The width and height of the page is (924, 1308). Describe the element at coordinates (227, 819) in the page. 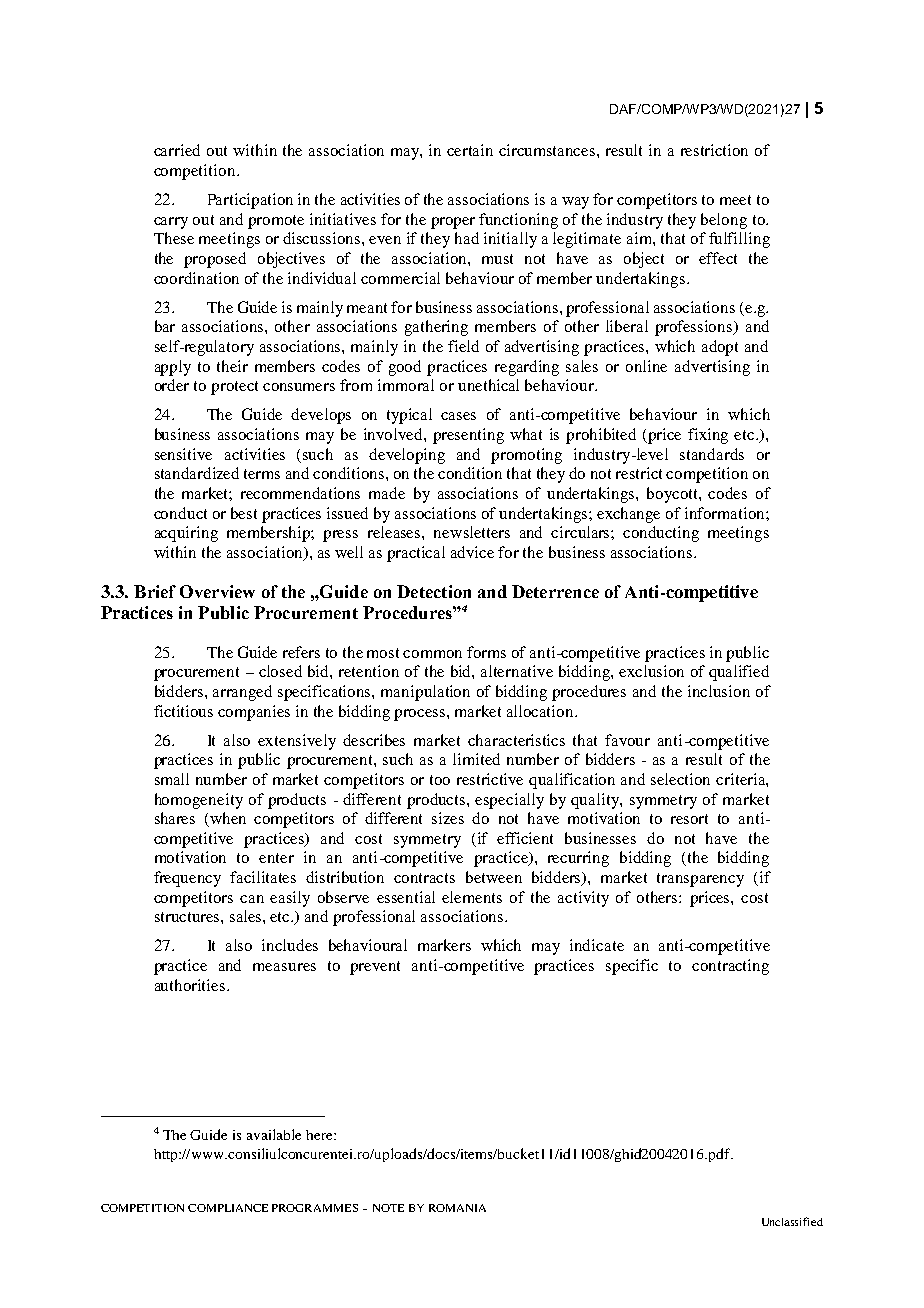

I see `when` at that location.
